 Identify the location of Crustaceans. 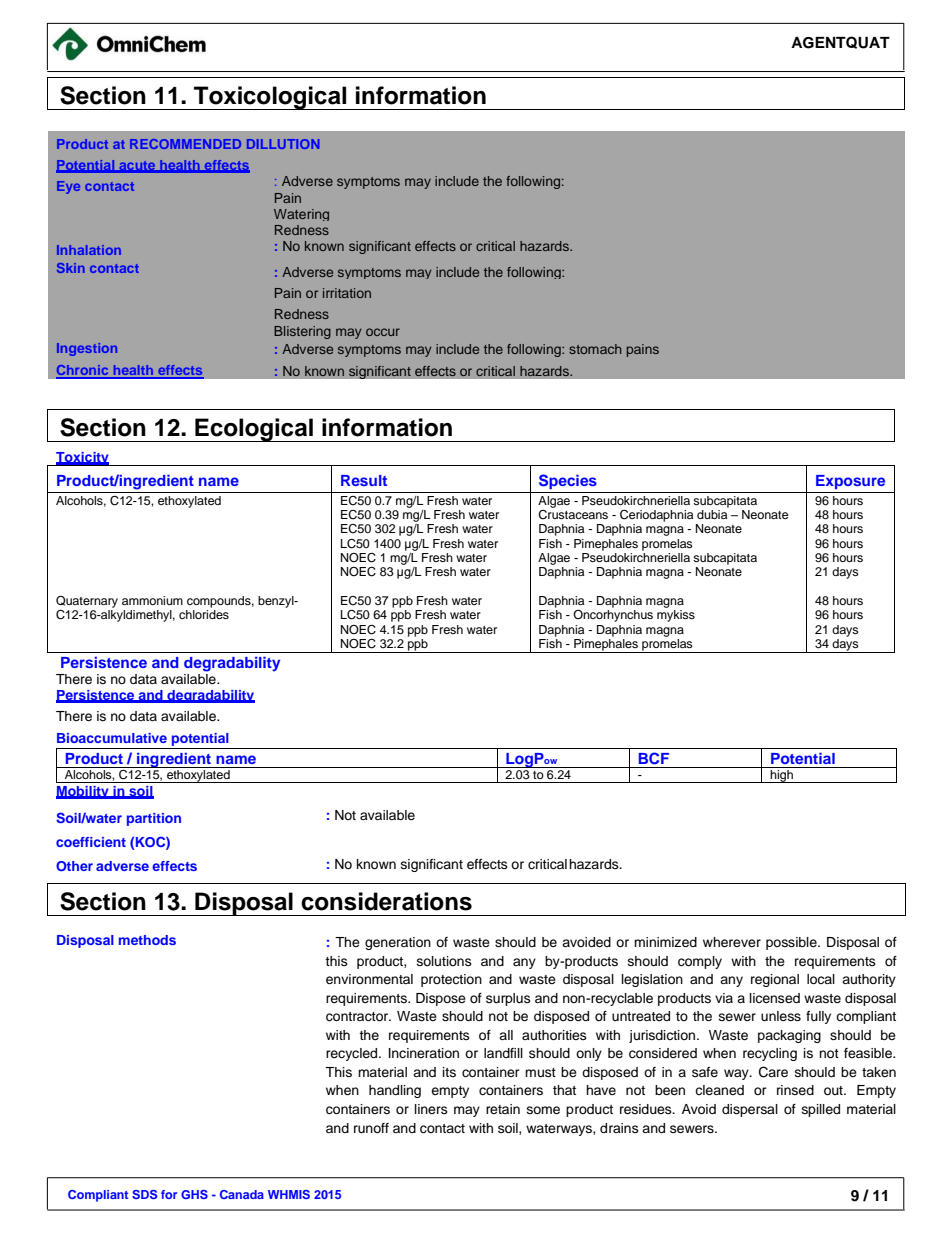
(573, 513).
